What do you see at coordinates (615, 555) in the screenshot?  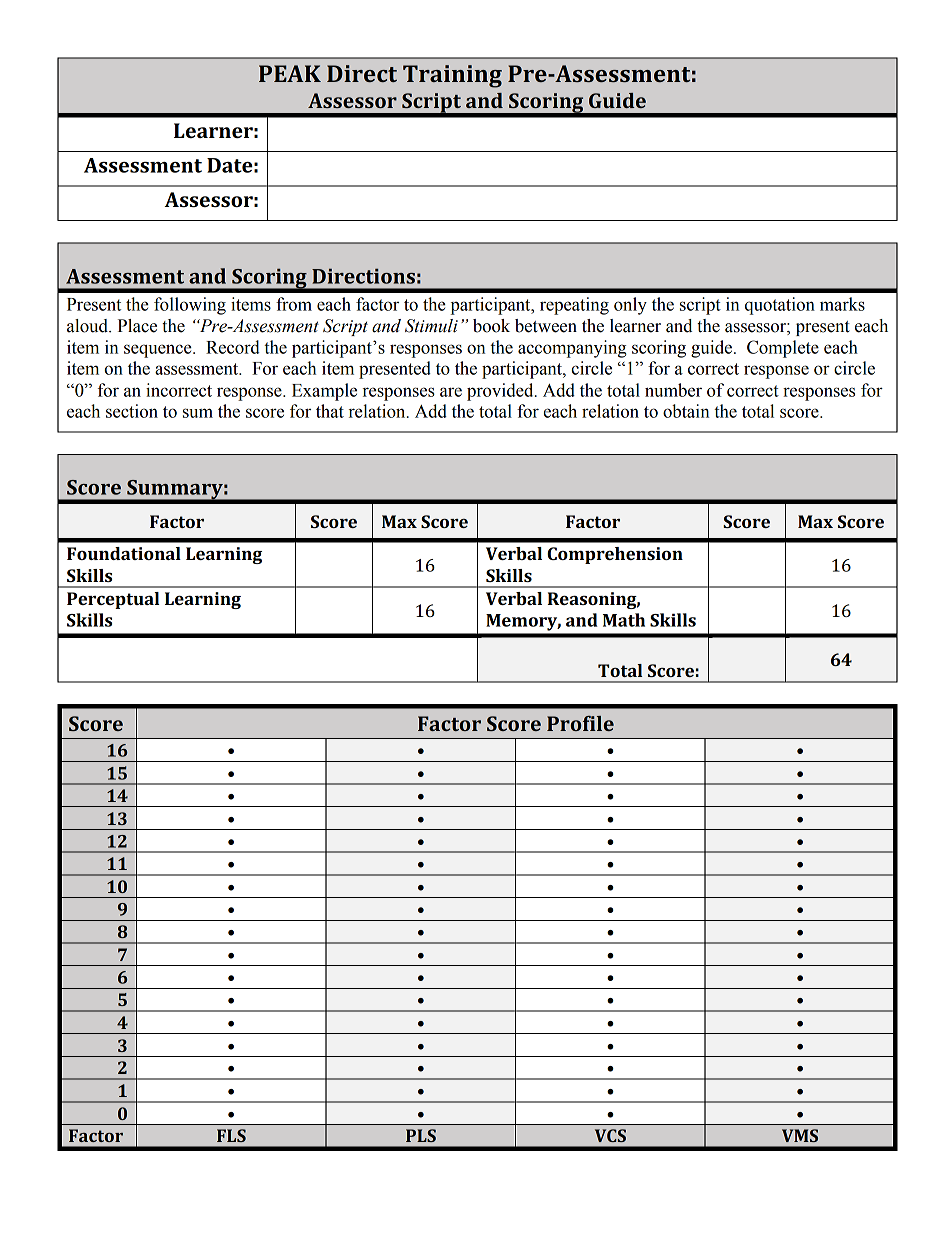 I see `Comprehension` at bounding box center [615, 555].
